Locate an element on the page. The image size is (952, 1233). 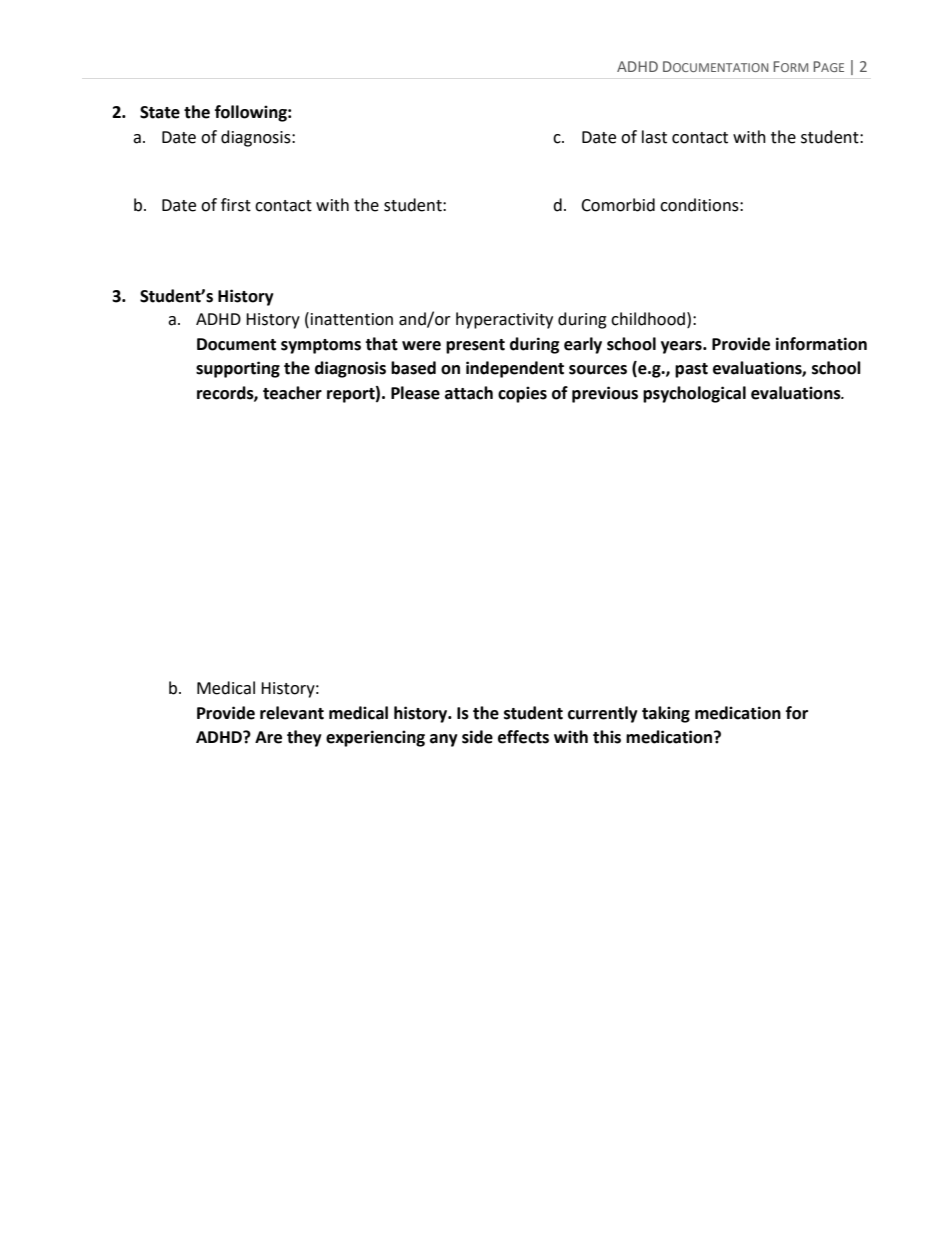
teacher is located at coordinates (292, 393).
